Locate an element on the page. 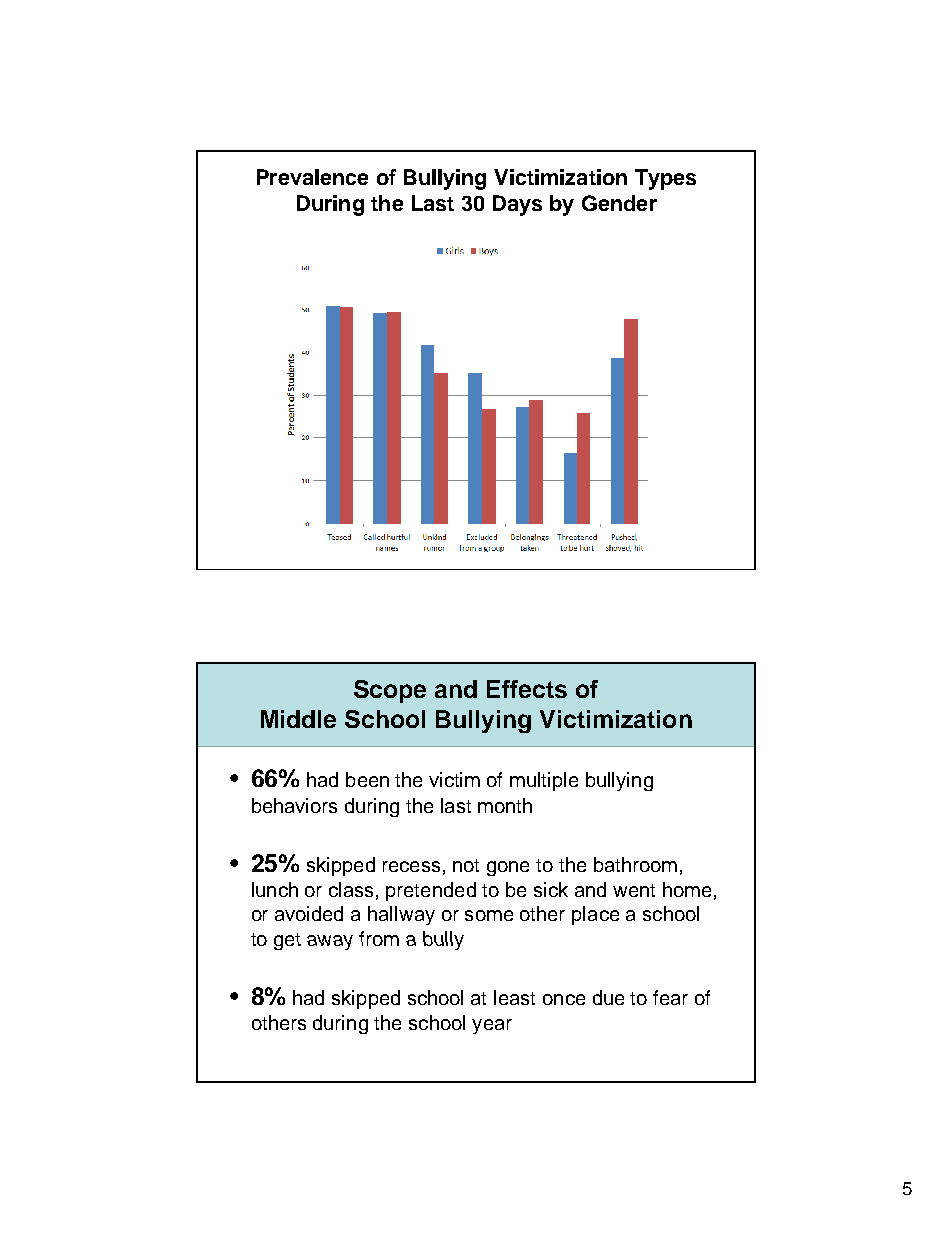 The image size is (952, 1233). Scope is located at coordinates (390, 691).
